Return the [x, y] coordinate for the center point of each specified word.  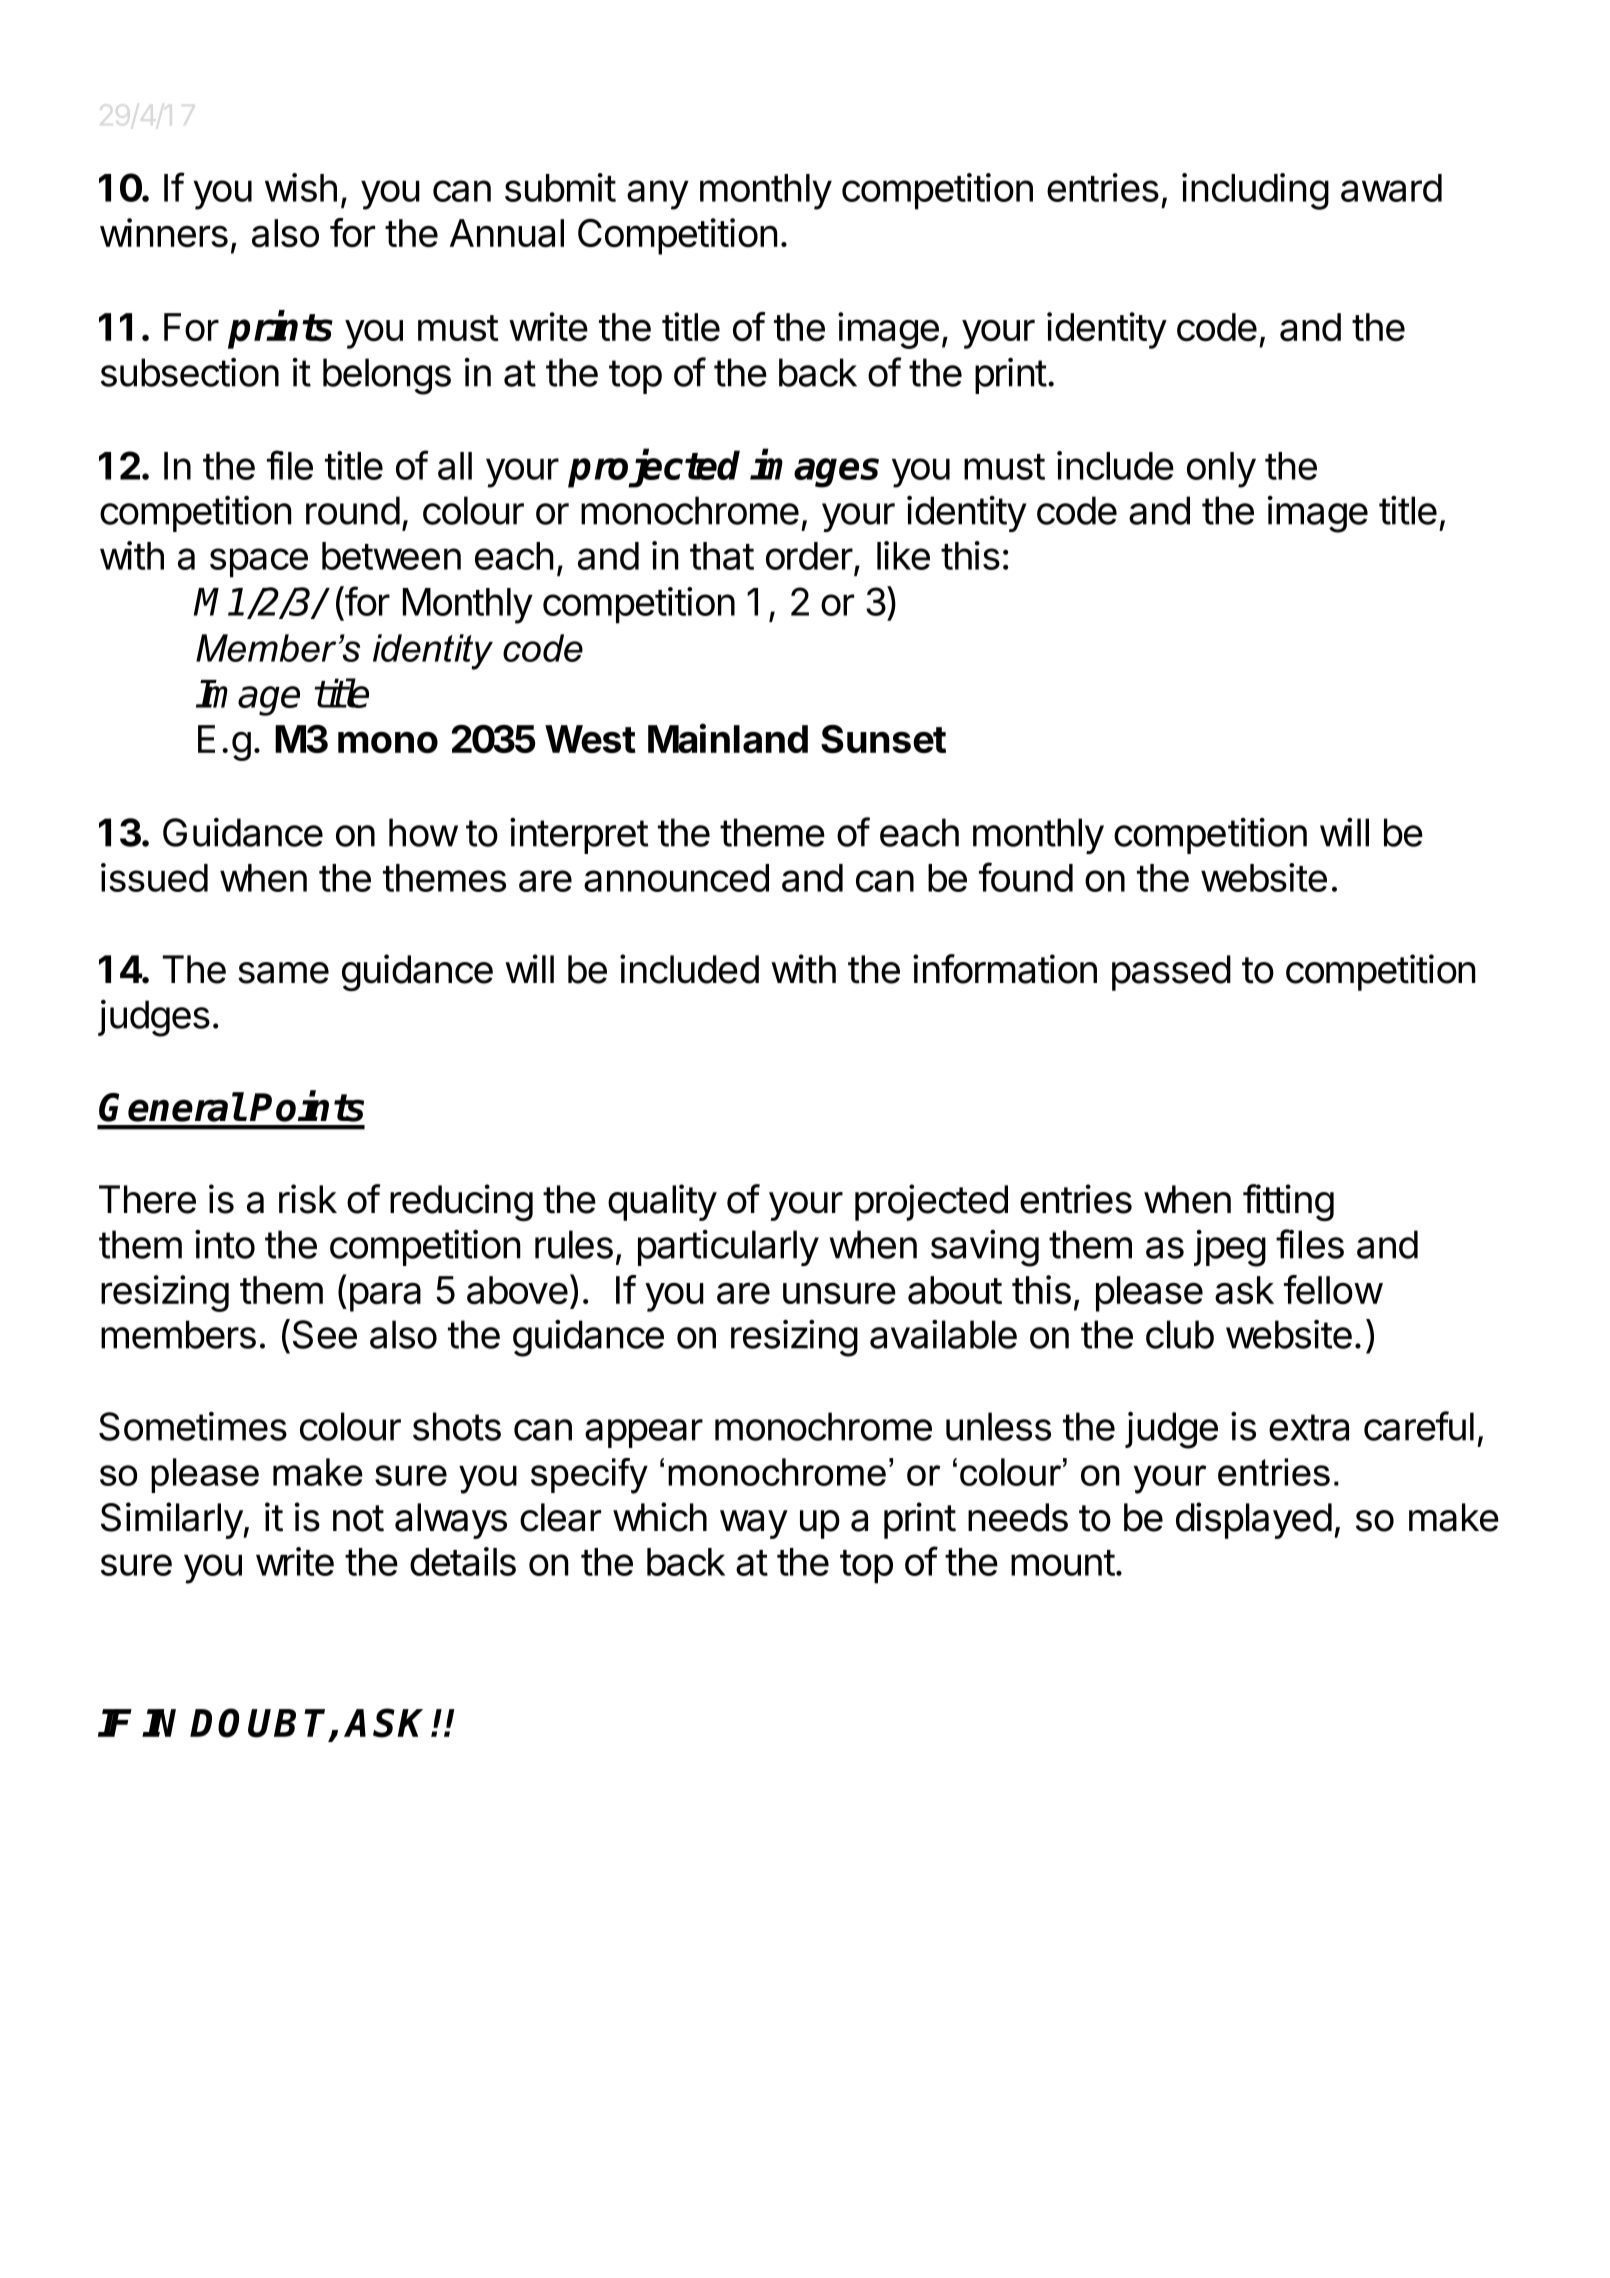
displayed [1254, 1520]
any [658, 195]
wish [301, 187]
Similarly [172, 1520]
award [1391, 188]
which [660, 1517]
